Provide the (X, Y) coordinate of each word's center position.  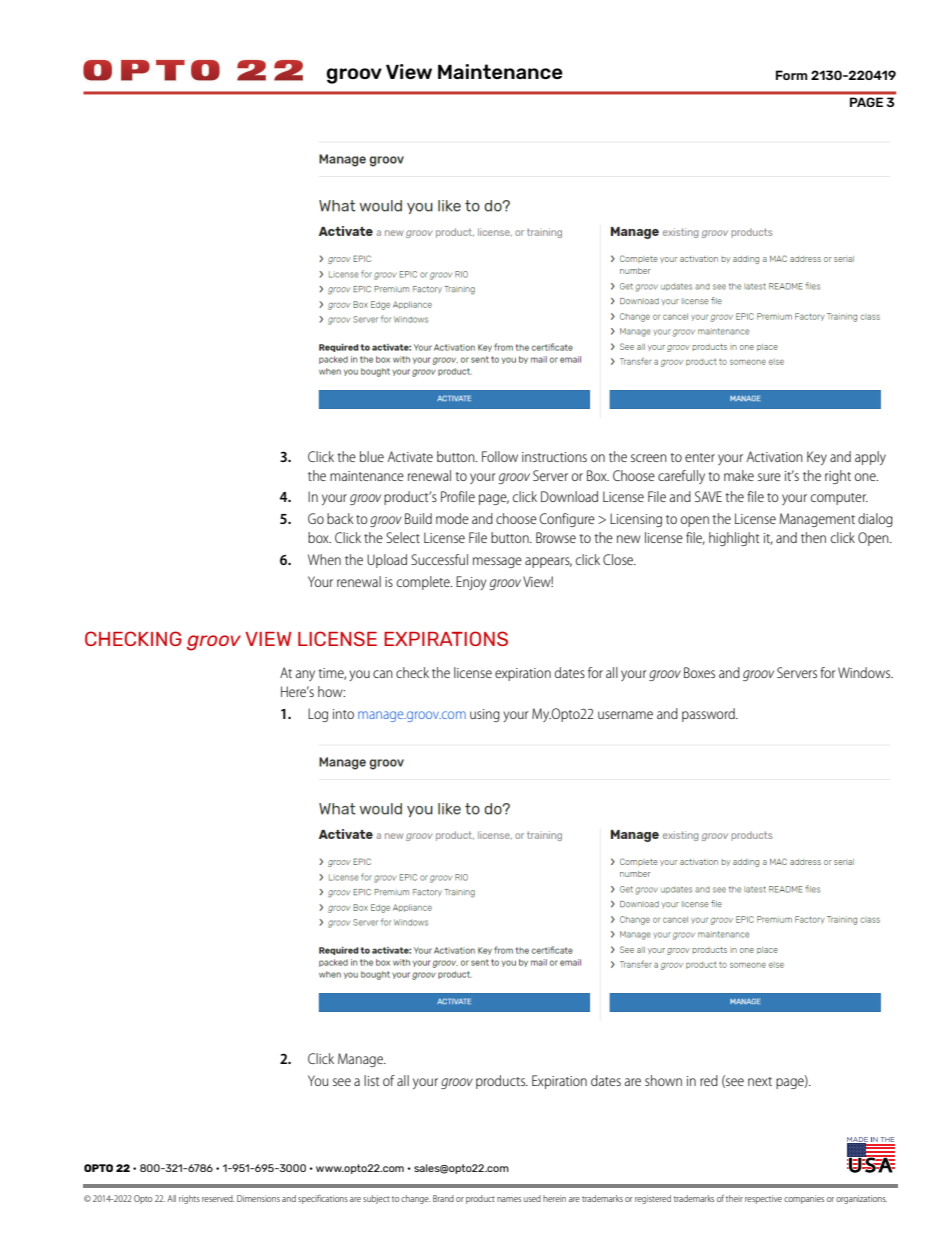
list (371, 1080)
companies (804, 1199)
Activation (775, 456)
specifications (323, 1199)
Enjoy (471, 583)
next (760, 1081)
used (532, 1198)
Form (792, 75)
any (305, 675)
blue (372, 456)
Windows (865, 672)
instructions (554, 457)
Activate (410, 456)
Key (817, 458)
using (485, 715)
